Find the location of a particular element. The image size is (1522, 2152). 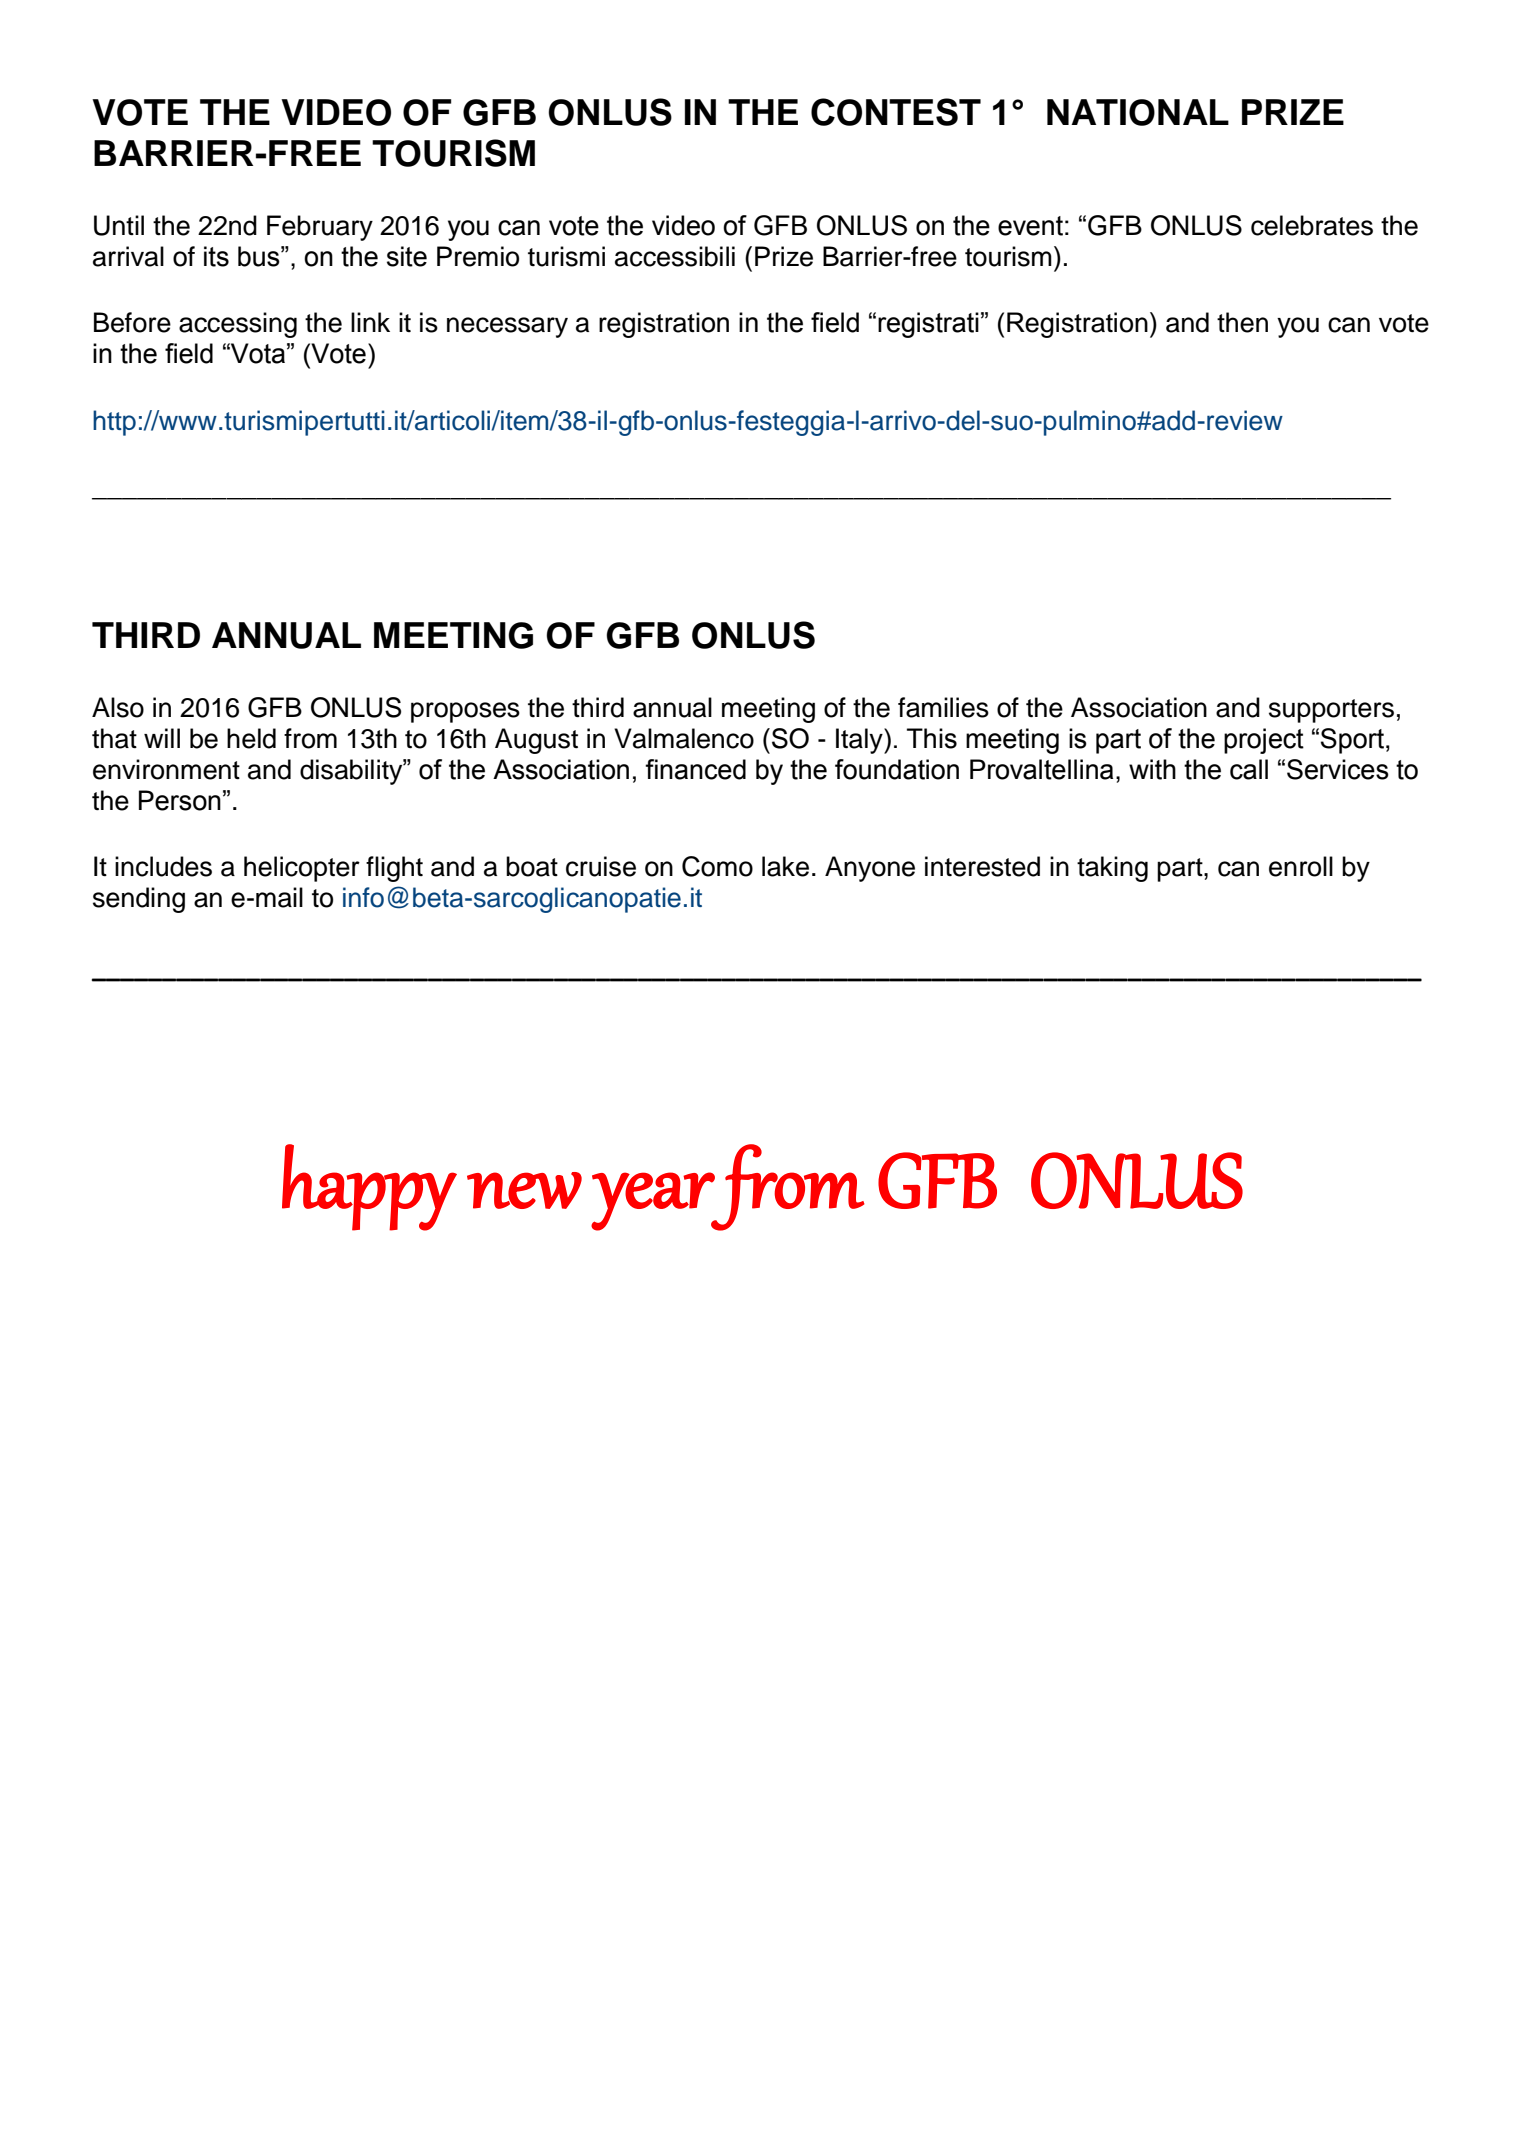

CONTEST is located at coordinates (896, 112).
